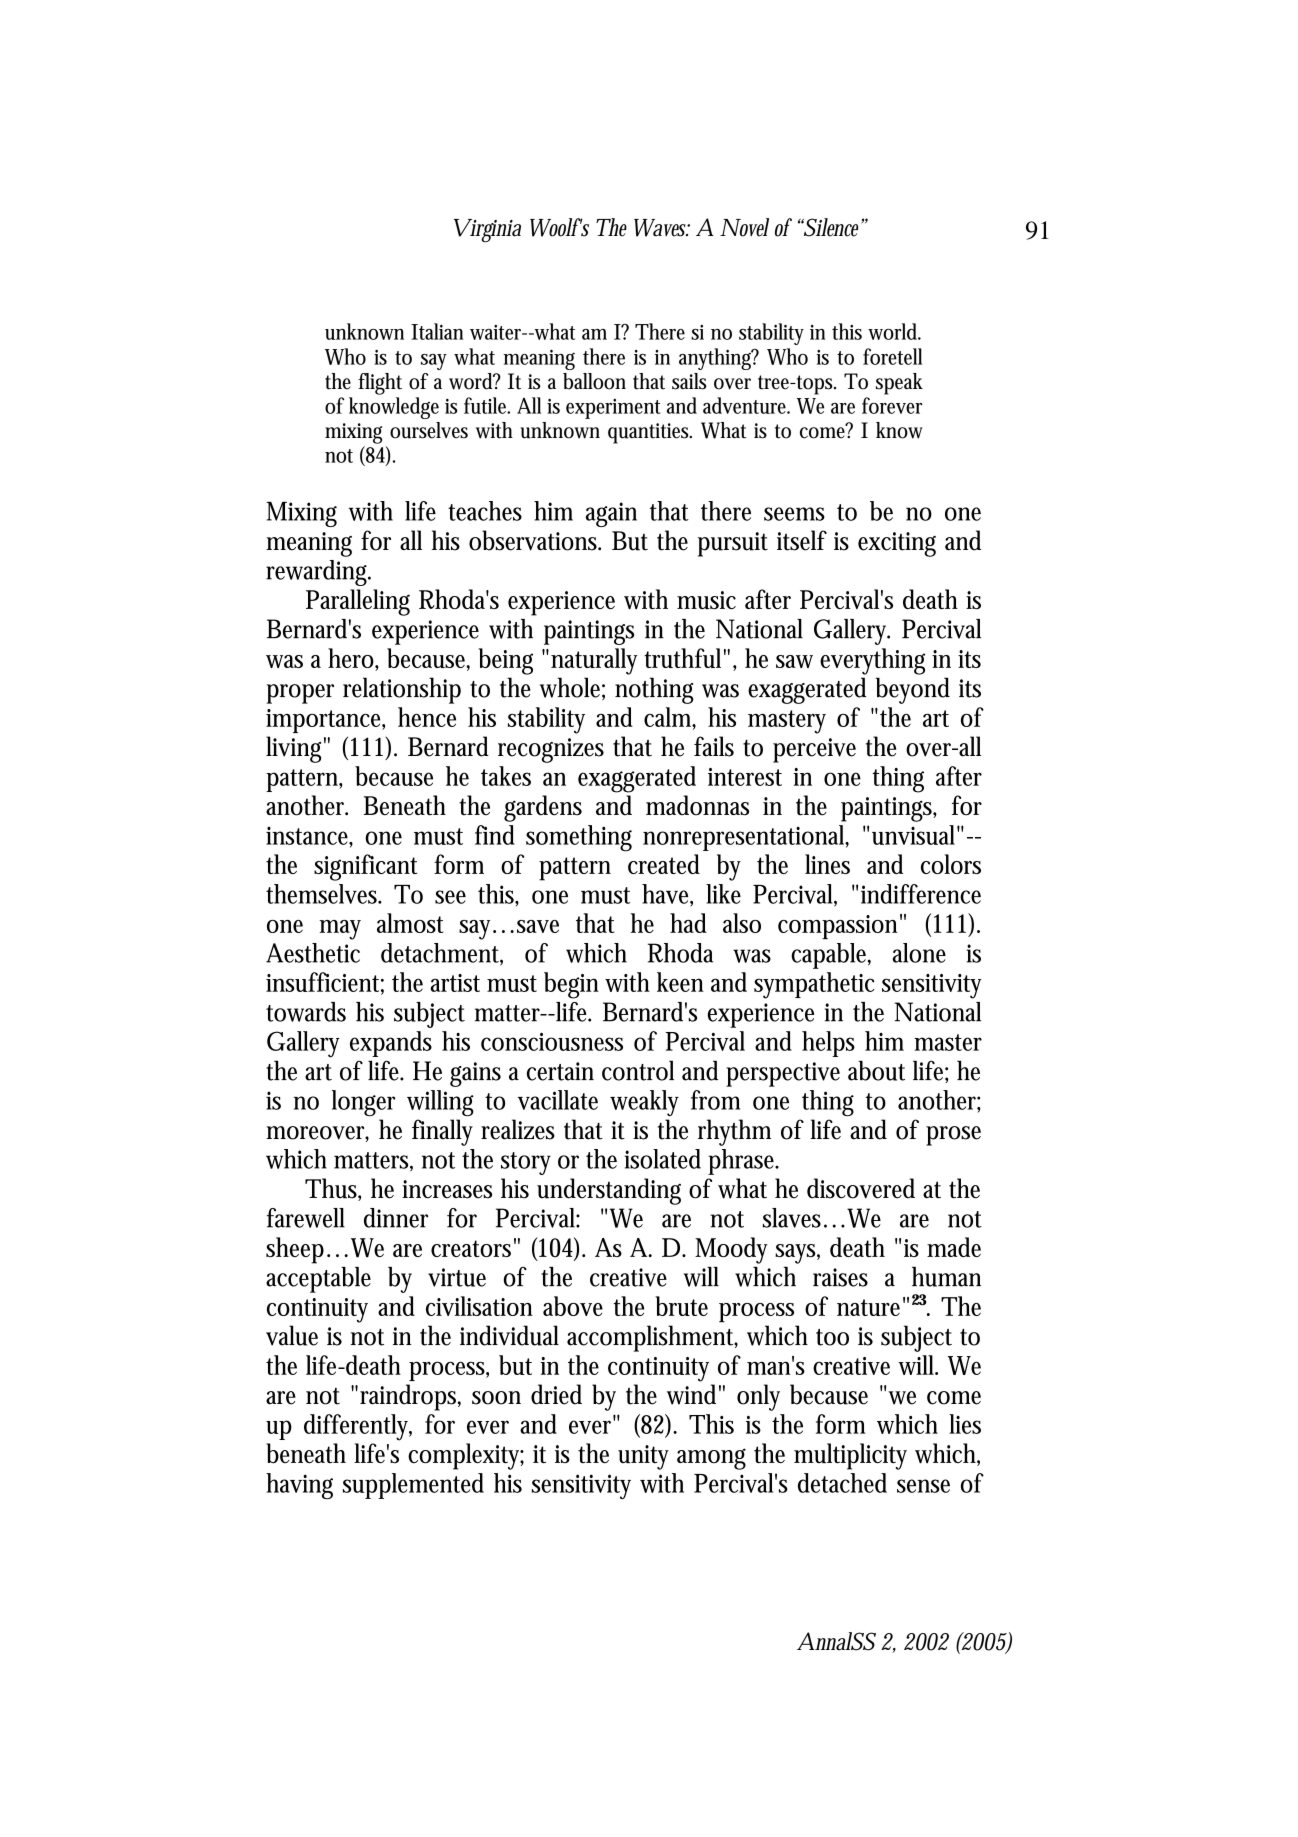 The height and width of the image is (1837, 1298). I want to click on Italian, so click(437, 331).
